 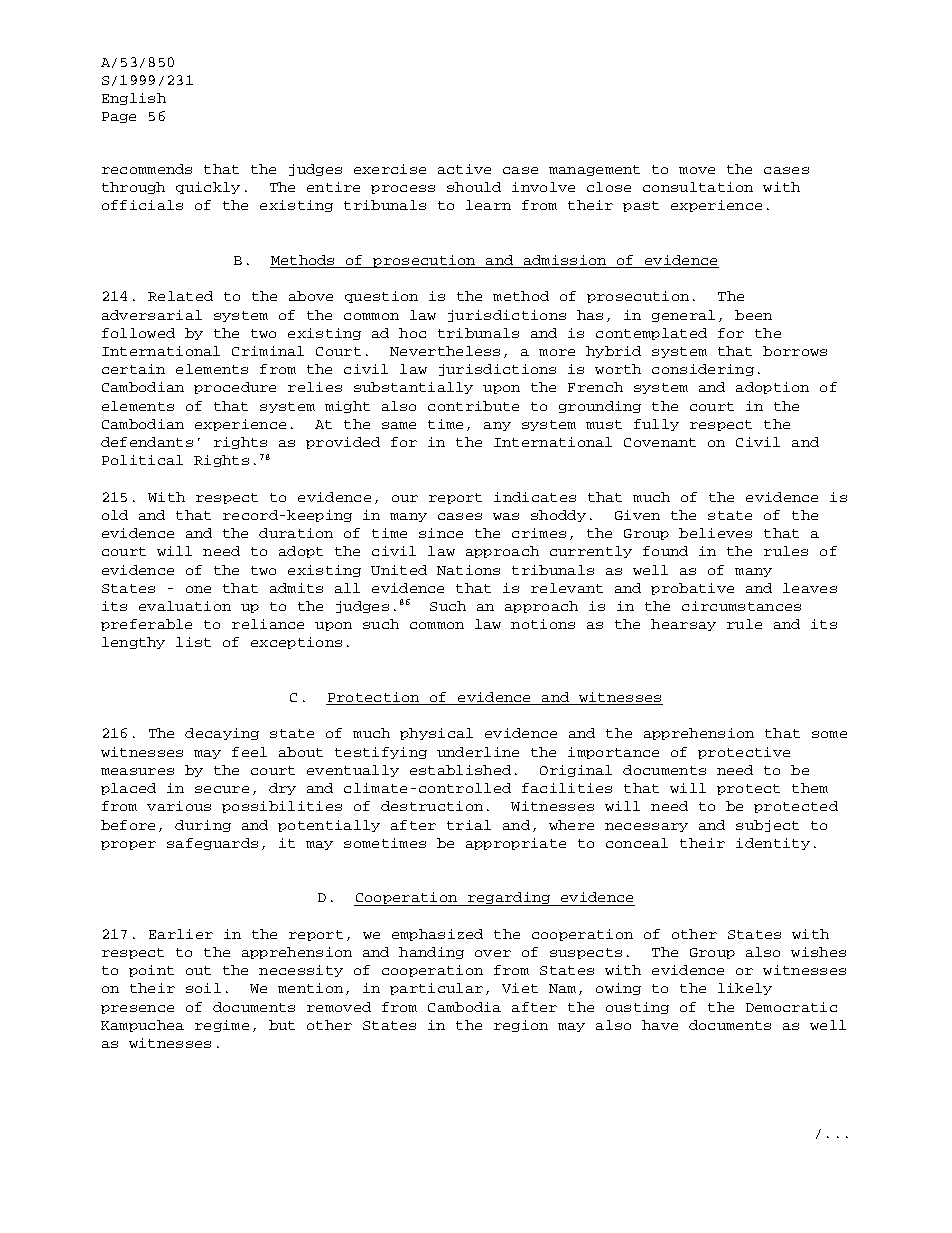 What do you see at coordinates (222, 734) in the image?
I see `decaying` at bounding box center [222, 734].
